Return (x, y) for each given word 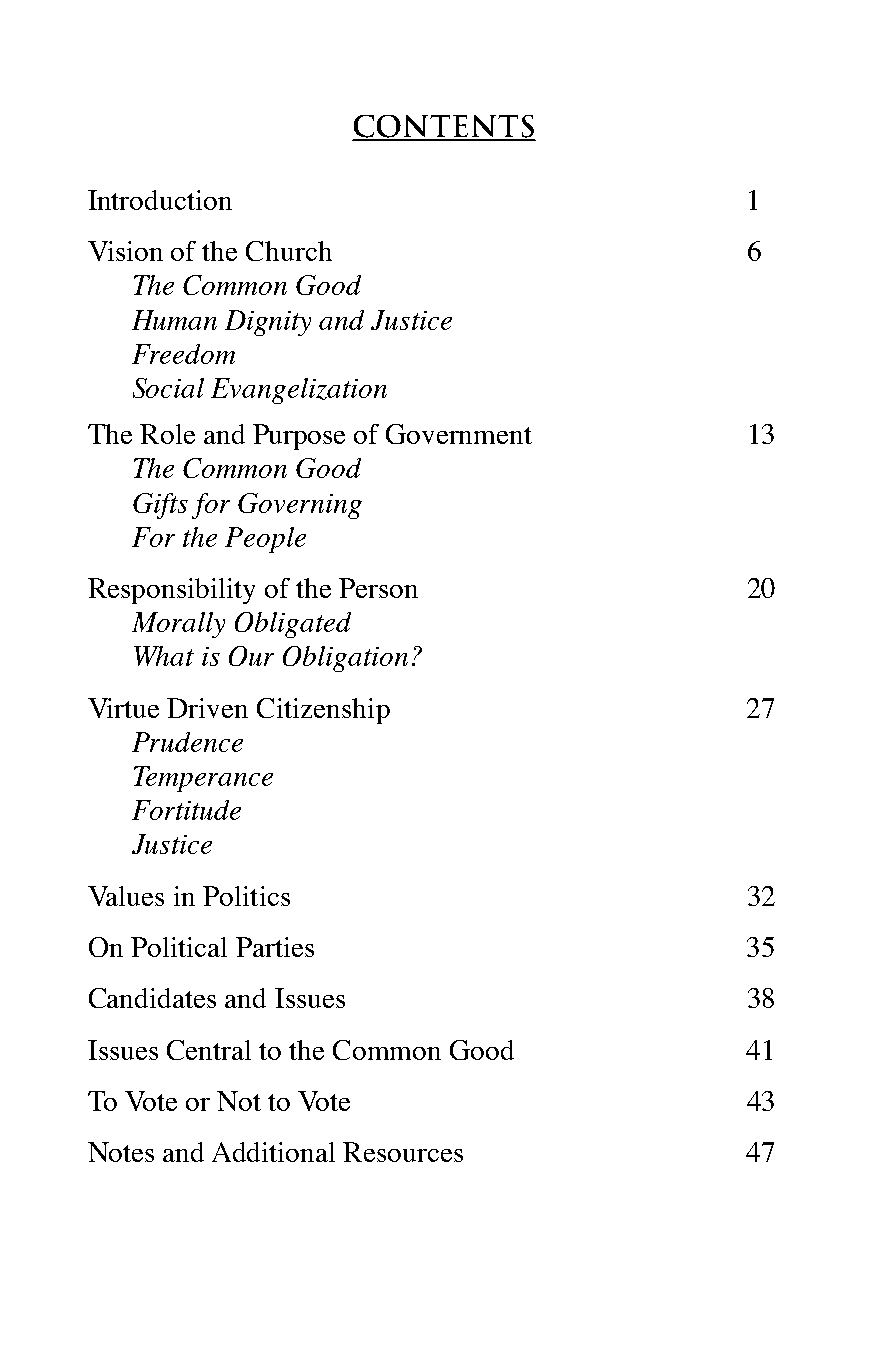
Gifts (160, 506)
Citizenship (323, 711)
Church (289, 251)
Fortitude (186, 810)
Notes (121, 1152)
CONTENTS (444, 127)
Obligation (345, 659)
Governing (300, 506)
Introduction (160, 200)
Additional (273, 1152)
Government (459, 434)
